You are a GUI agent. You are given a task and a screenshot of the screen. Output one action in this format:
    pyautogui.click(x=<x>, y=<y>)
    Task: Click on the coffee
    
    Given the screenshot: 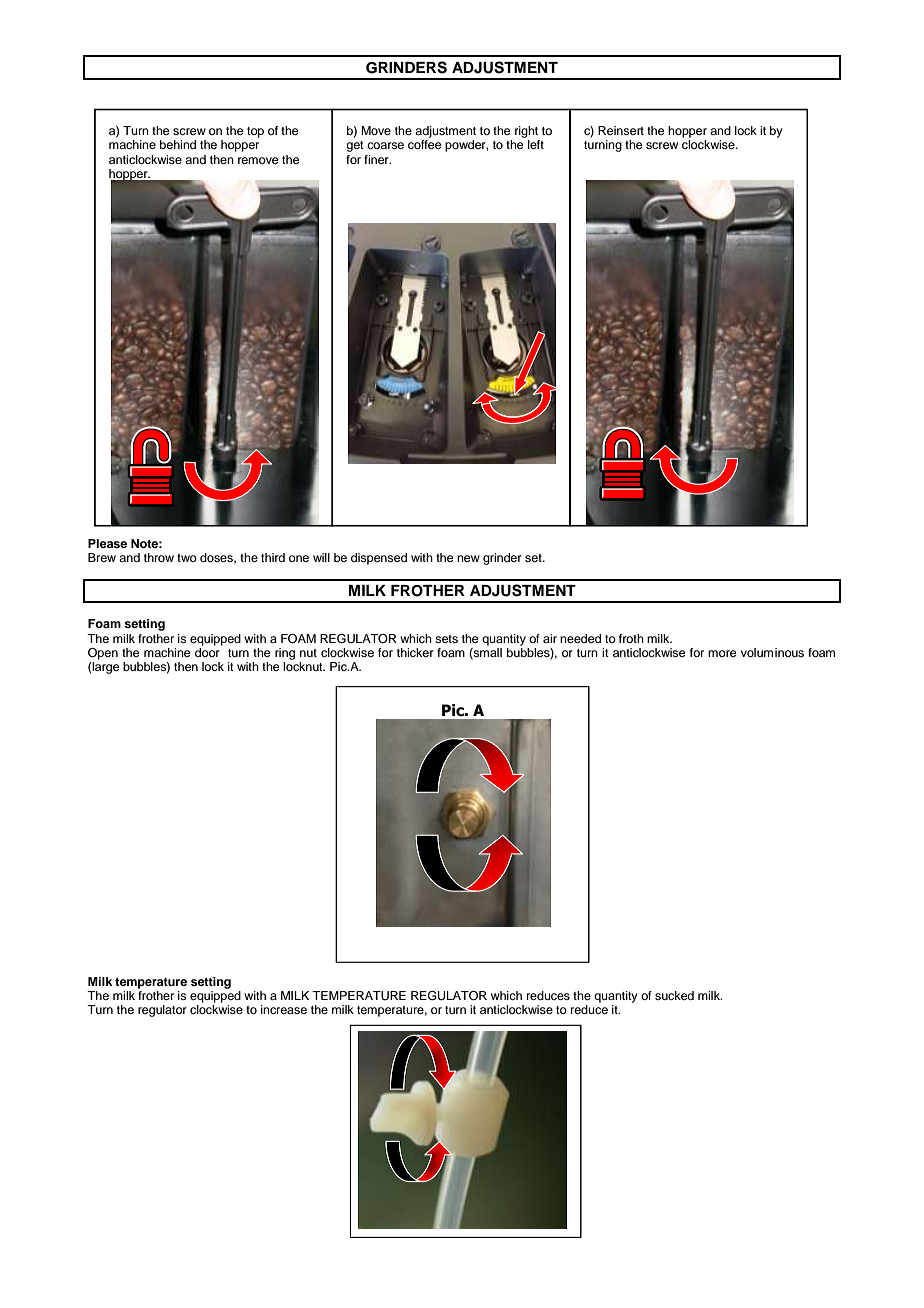 What is the action you would take?
    pyautogui.click(x=424, y=144)
